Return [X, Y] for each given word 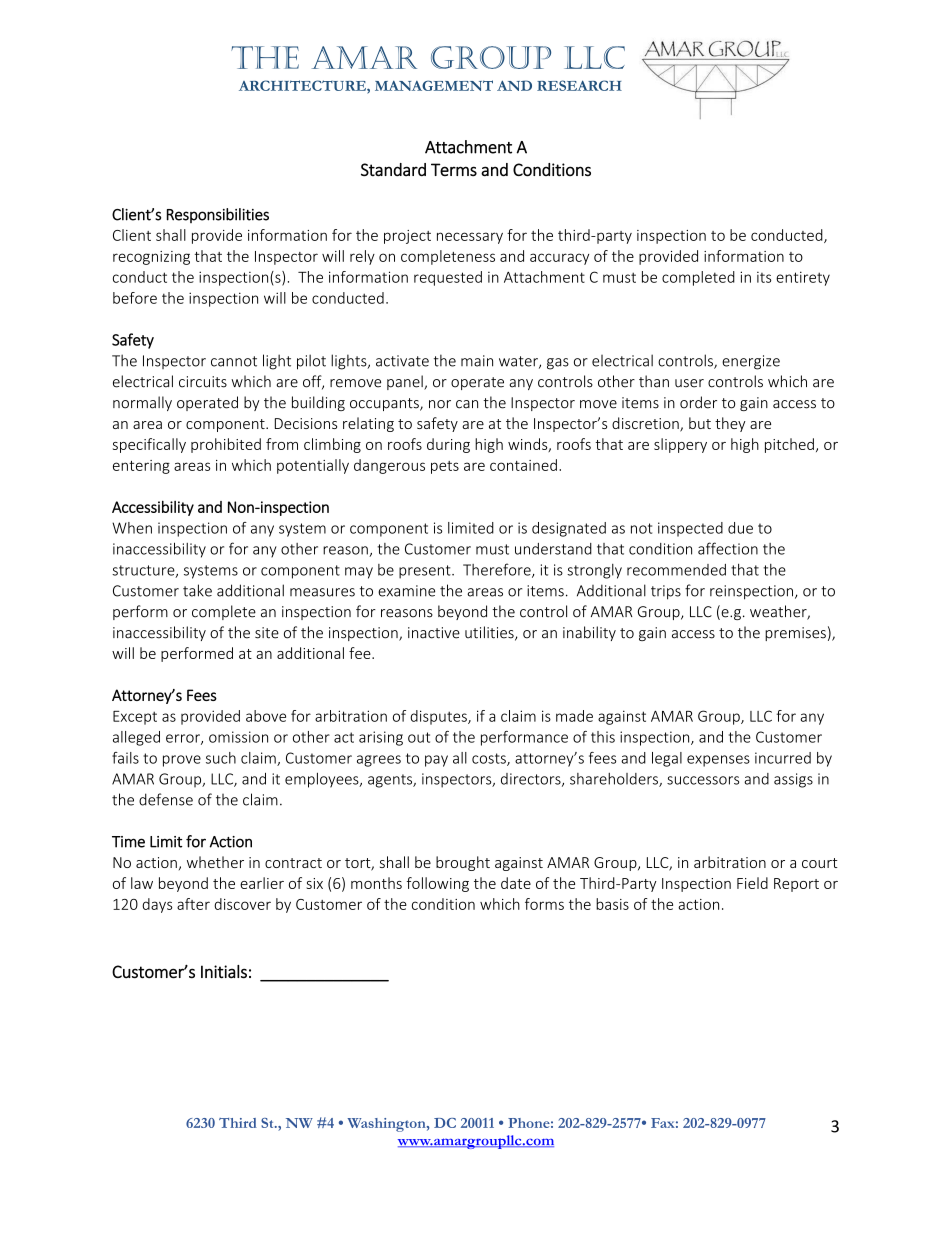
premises [795, 634]
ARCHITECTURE [303, 85]
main [477, 361]
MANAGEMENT [434, 85]
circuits [203, 382]
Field [752, 883]
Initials [224, 972]
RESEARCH [579, 85]
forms [544, 904]
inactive [434, 633]
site [267, 633]
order [698, 402]
